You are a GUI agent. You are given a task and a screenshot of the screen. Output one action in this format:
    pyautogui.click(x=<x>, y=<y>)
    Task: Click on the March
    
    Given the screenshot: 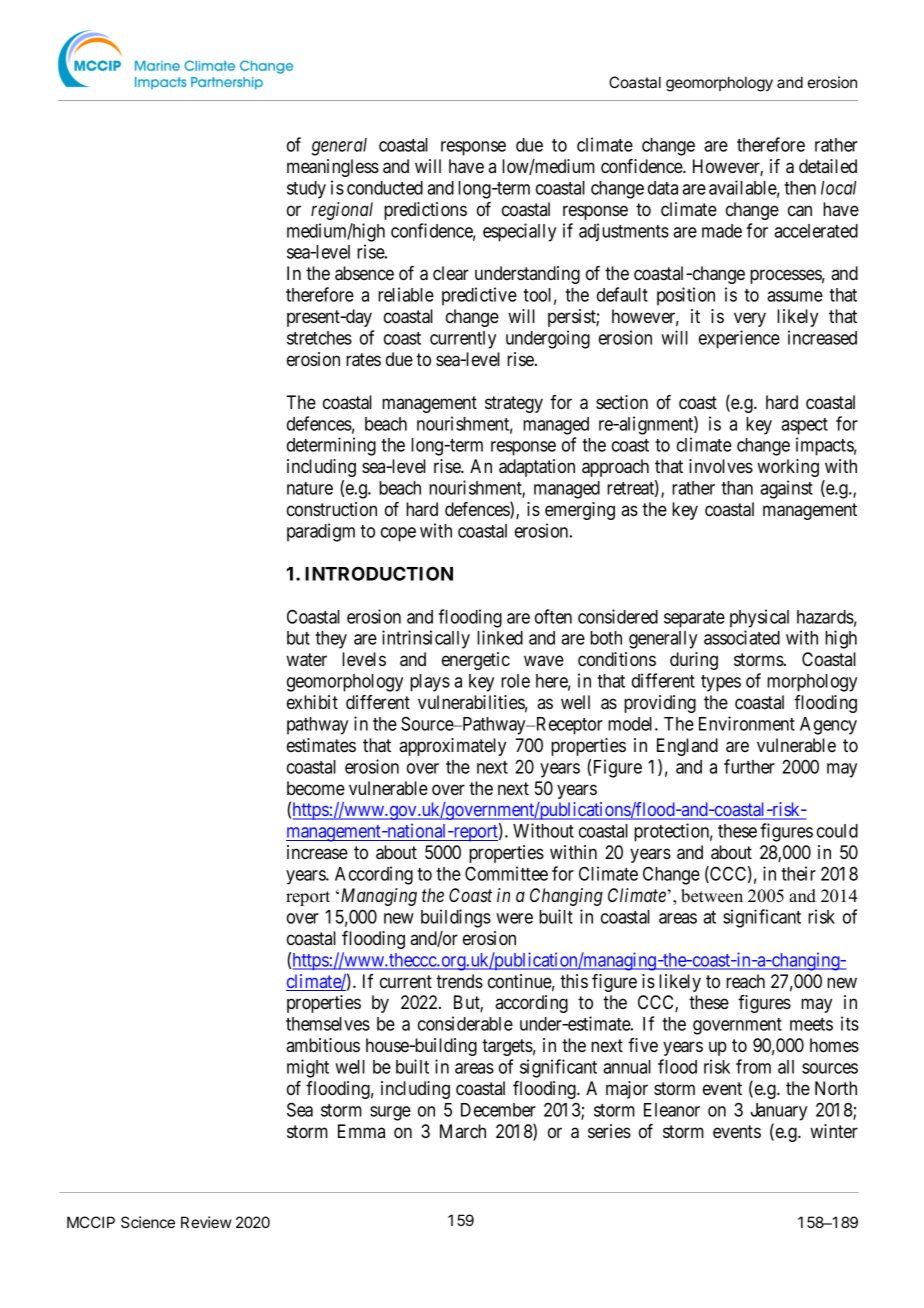 What is the action you would take?
    pyautogui.click(x=463, y=1131)
